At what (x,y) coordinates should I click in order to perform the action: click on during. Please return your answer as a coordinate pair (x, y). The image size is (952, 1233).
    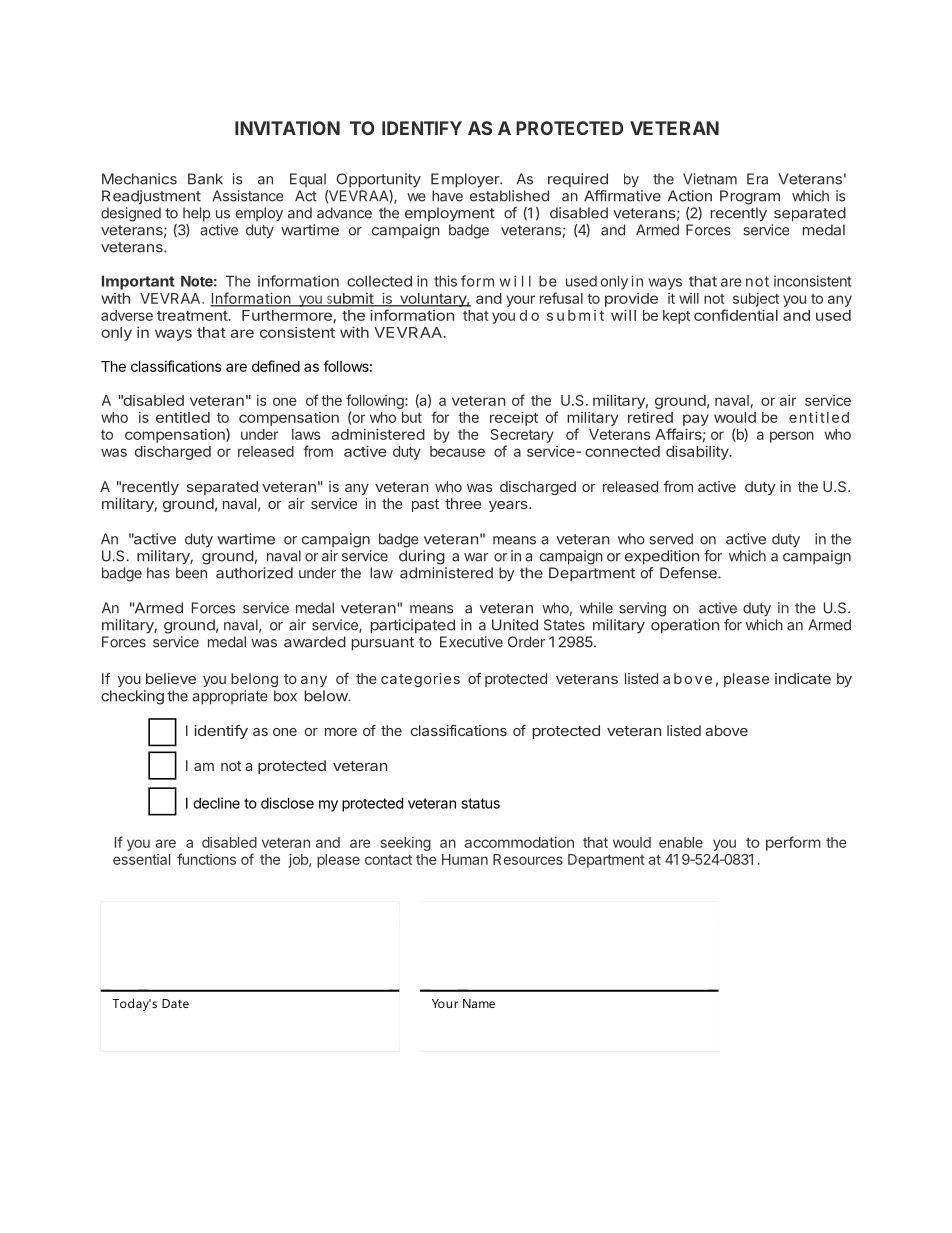
    Looking at the image, I should click on (422, 557).
